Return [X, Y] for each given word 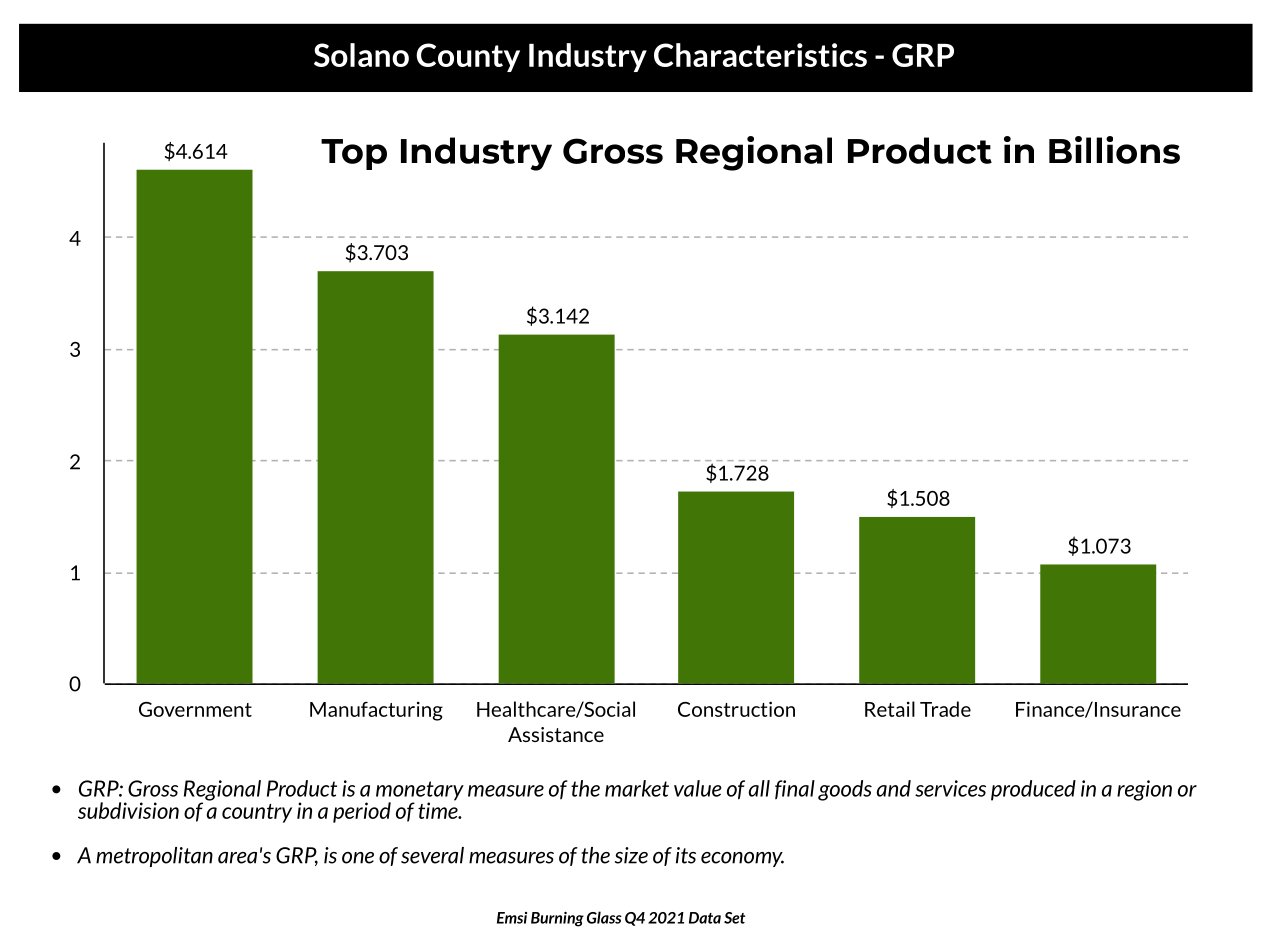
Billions [1114, 150]
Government [195, 709]
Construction [736, 709]
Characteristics [760, 55]
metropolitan [154, 857]
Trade [945, 709]
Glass [604, 917]
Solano [361, 55]
